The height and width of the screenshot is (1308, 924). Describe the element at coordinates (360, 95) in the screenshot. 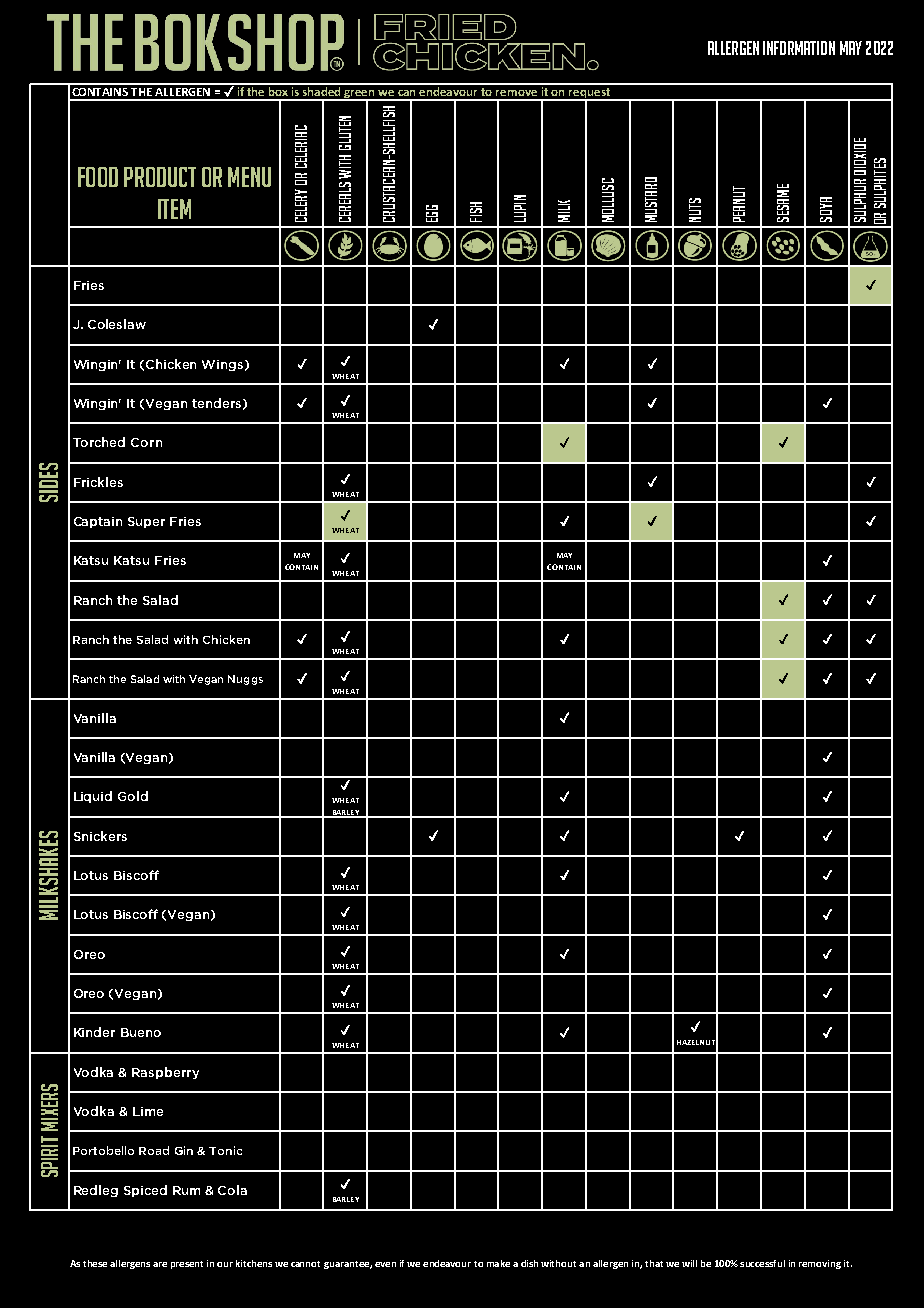

I see `green` at that location.
